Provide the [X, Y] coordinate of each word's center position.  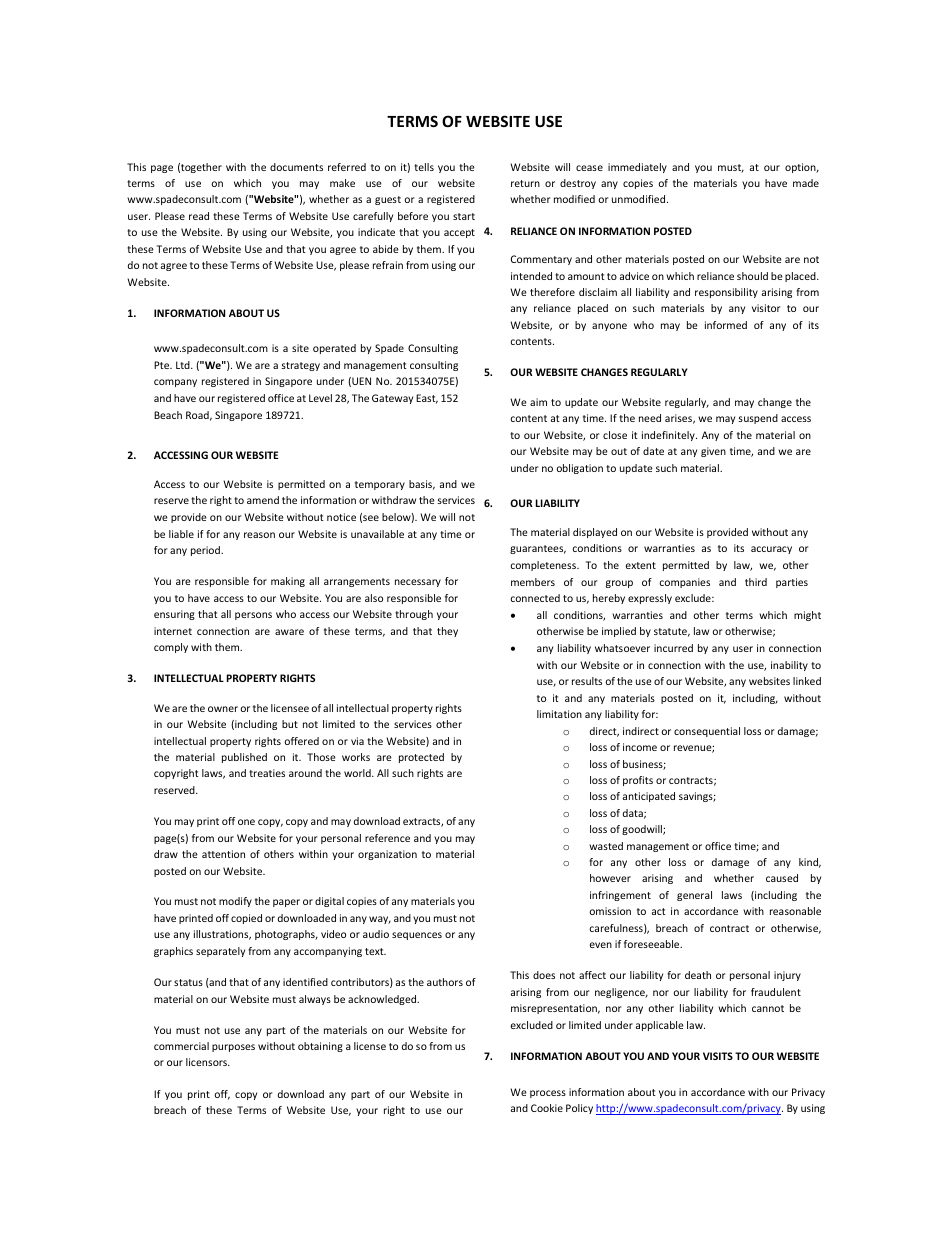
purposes [233, 1048]
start [464, 216]
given [713, 452]
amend [263, 500]
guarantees [538, 549]
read [199, 216]
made [806, 183]
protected [421, 758]
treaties [267, 773]
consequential [707, 732]
